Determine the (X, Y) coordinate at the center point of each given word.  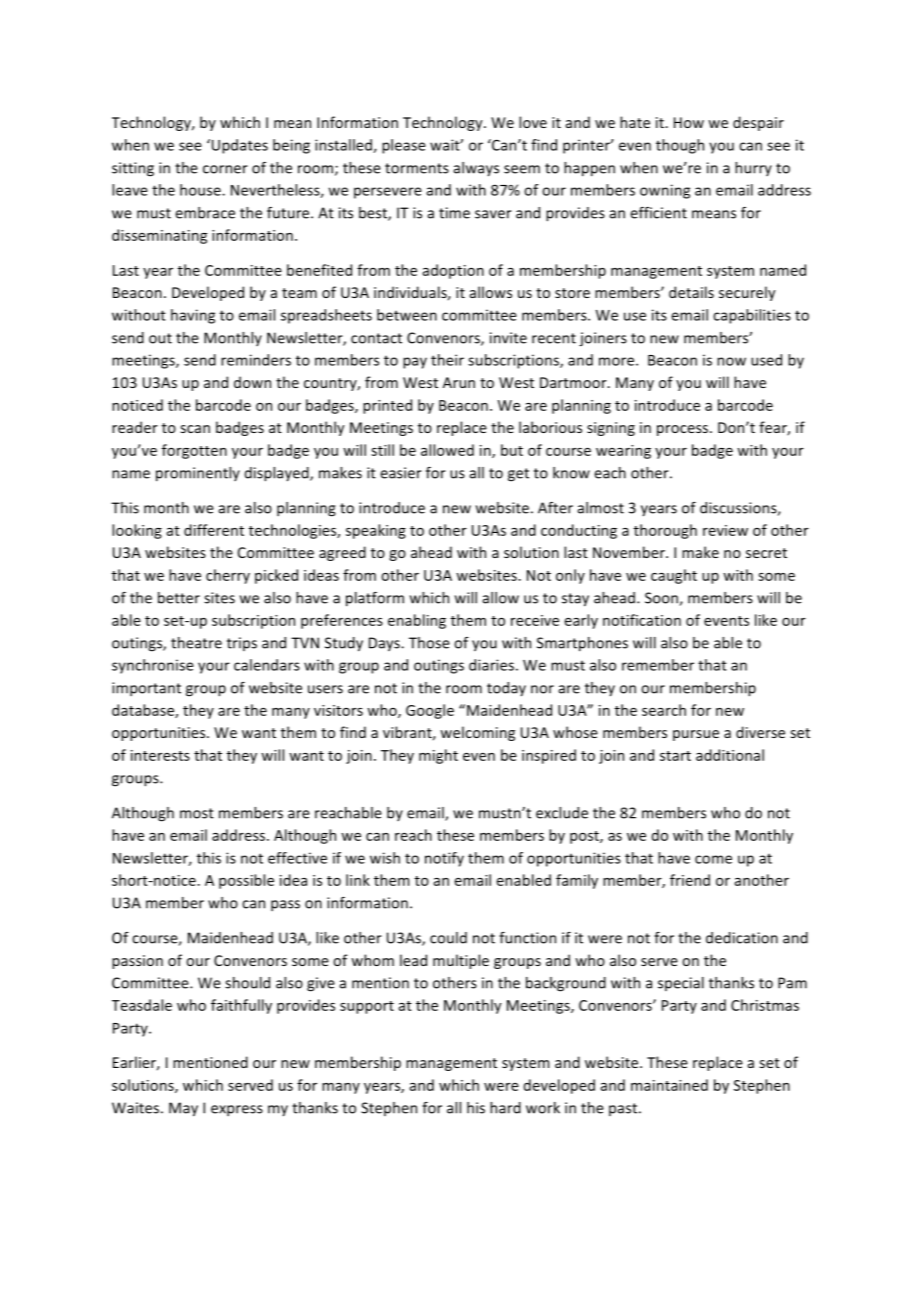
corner (225, 169)
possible (246, 881)
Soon (662, 599)
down (252, 382)
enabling (417, 621)
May (183, 1109)
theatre (196, 643)
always (476, 169)
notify (444, 859)
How (689, 122)
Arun (459, 382)
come (713, 859)
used (766, 360)
